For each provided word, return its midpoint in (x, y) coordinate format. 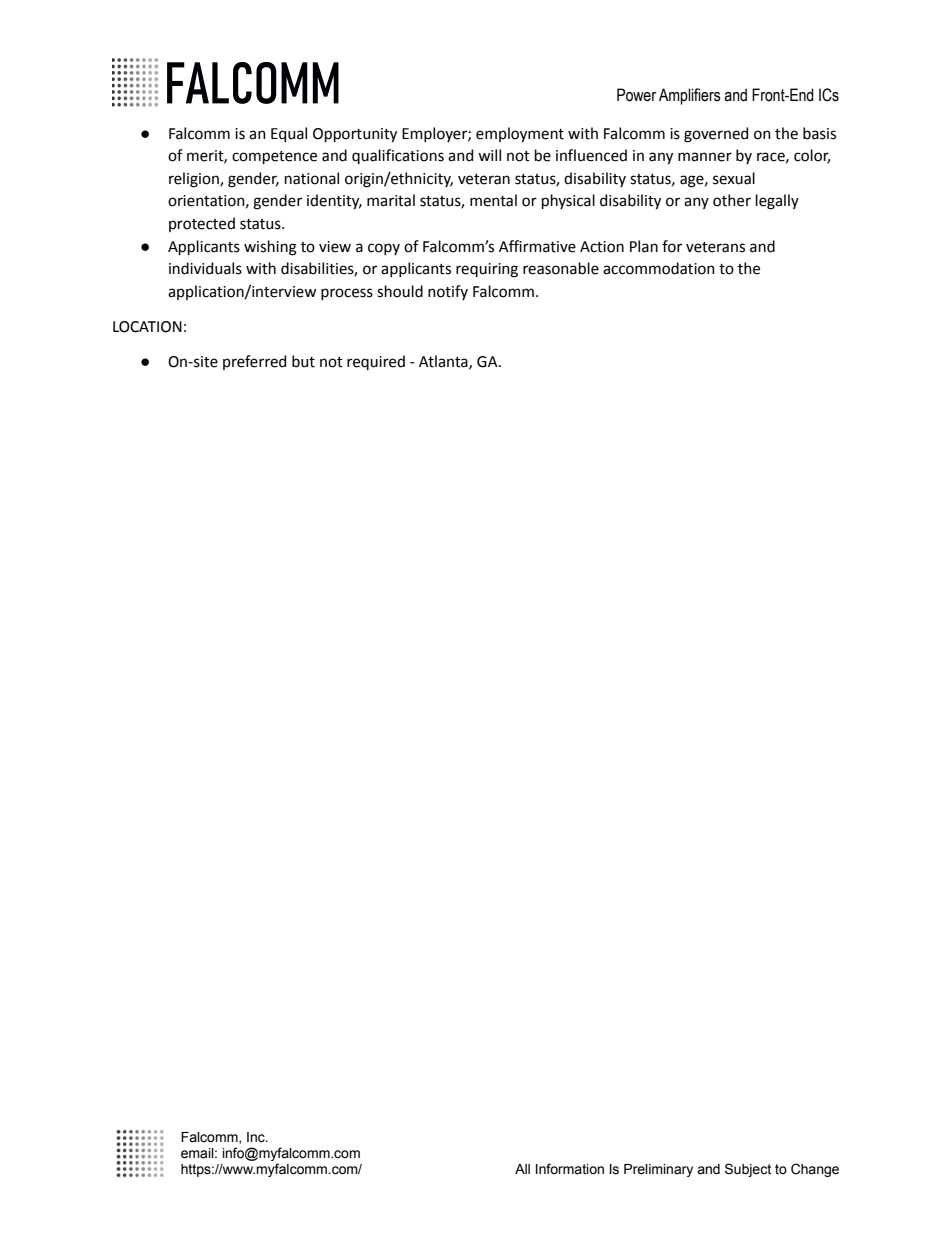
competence (274, 158)
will (489, 155)
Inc (257, 1137)
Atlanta (444, 362)
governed (716, 135)
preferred (254, 362)
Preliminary (658, 1170)
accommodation (659, 268)
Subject (748, 1170)
